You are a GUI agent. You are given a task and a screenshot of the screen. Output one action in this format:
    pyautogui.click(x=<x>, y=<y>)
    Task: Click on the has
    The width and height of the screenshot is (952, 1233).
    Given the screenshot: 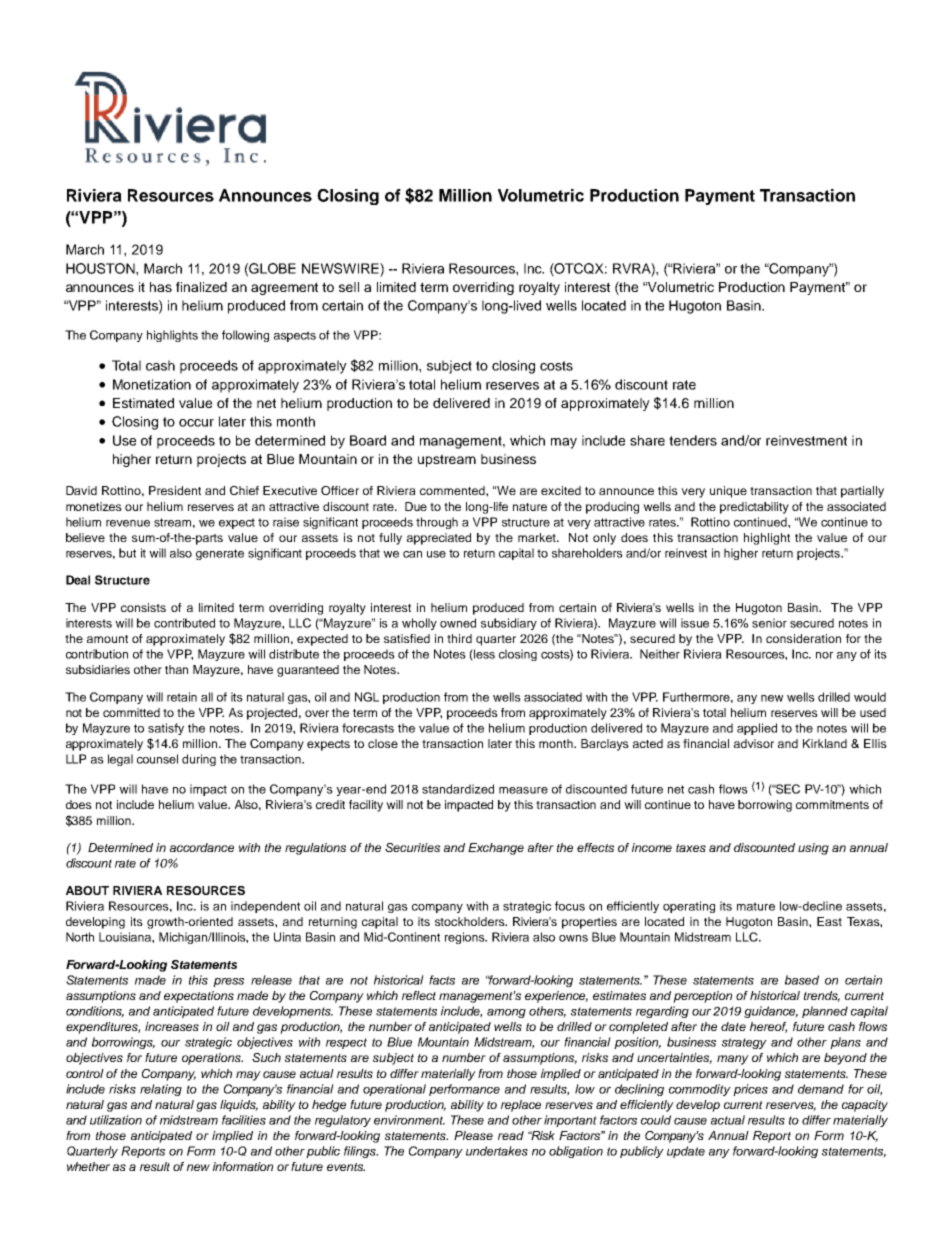 What is the action you would take?
    pyautogui.click(x=161, y=287)
